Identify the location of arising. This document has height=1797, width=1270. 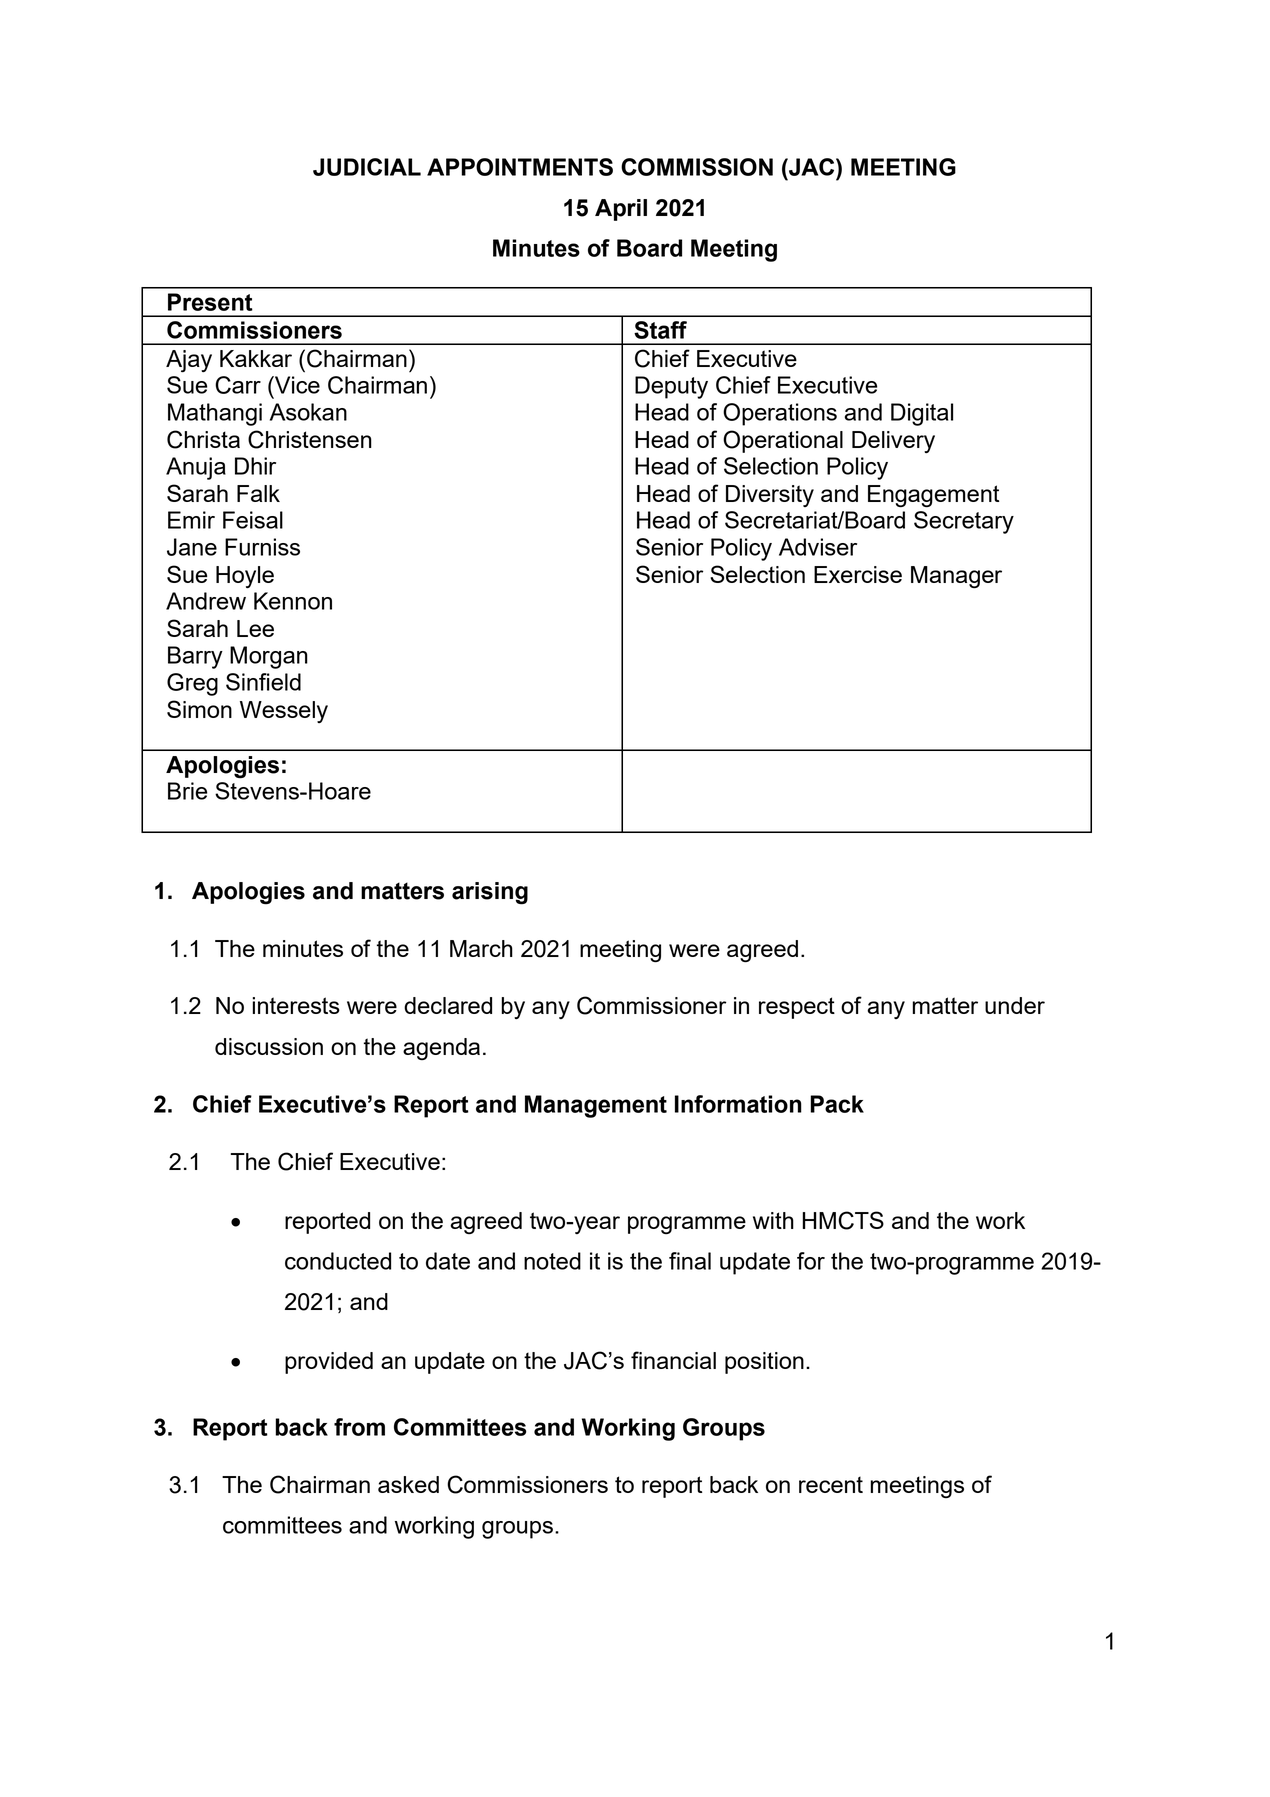
(490, 893).
